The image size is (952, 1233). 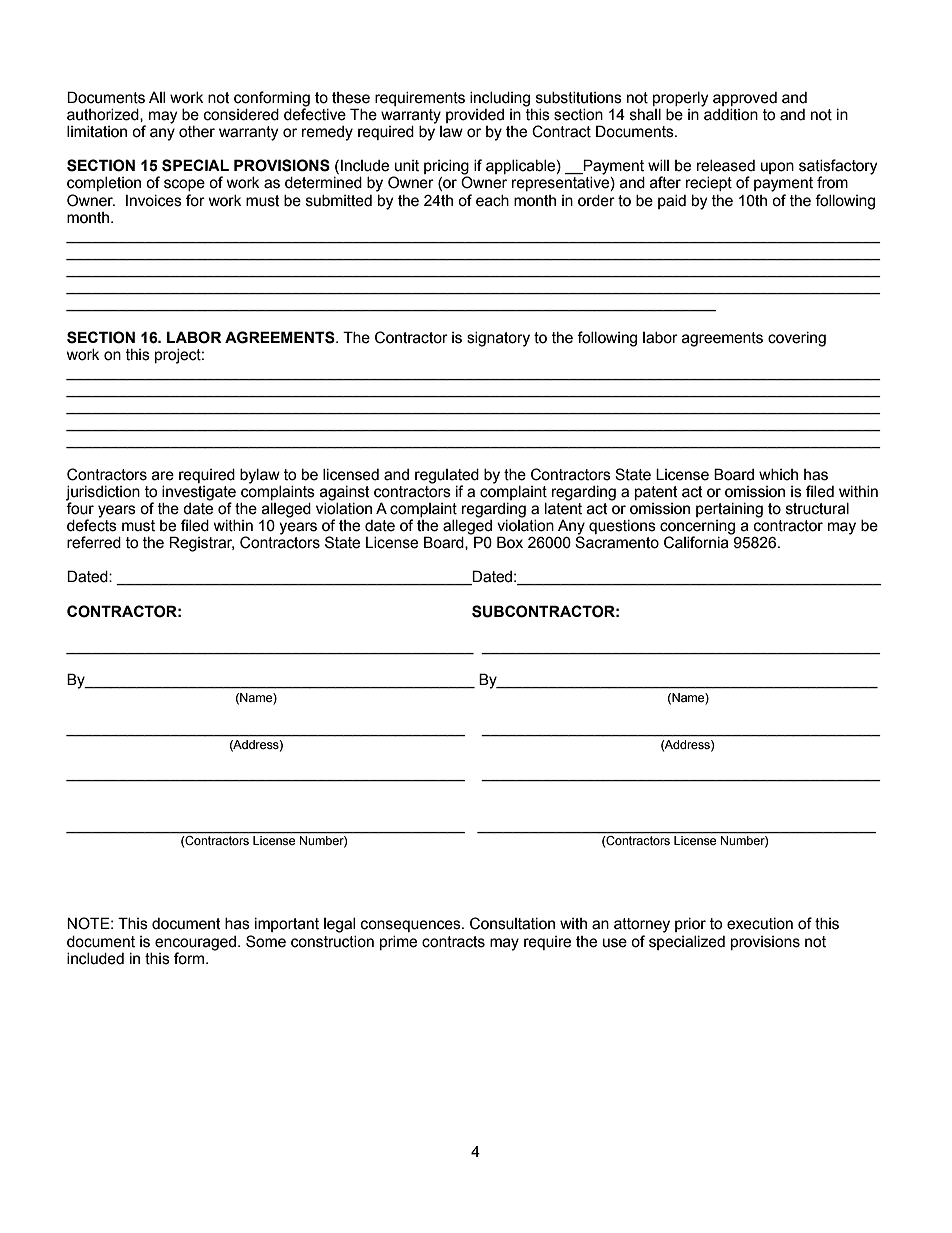 I want to click on consequences, so click(x=412, y=926).
